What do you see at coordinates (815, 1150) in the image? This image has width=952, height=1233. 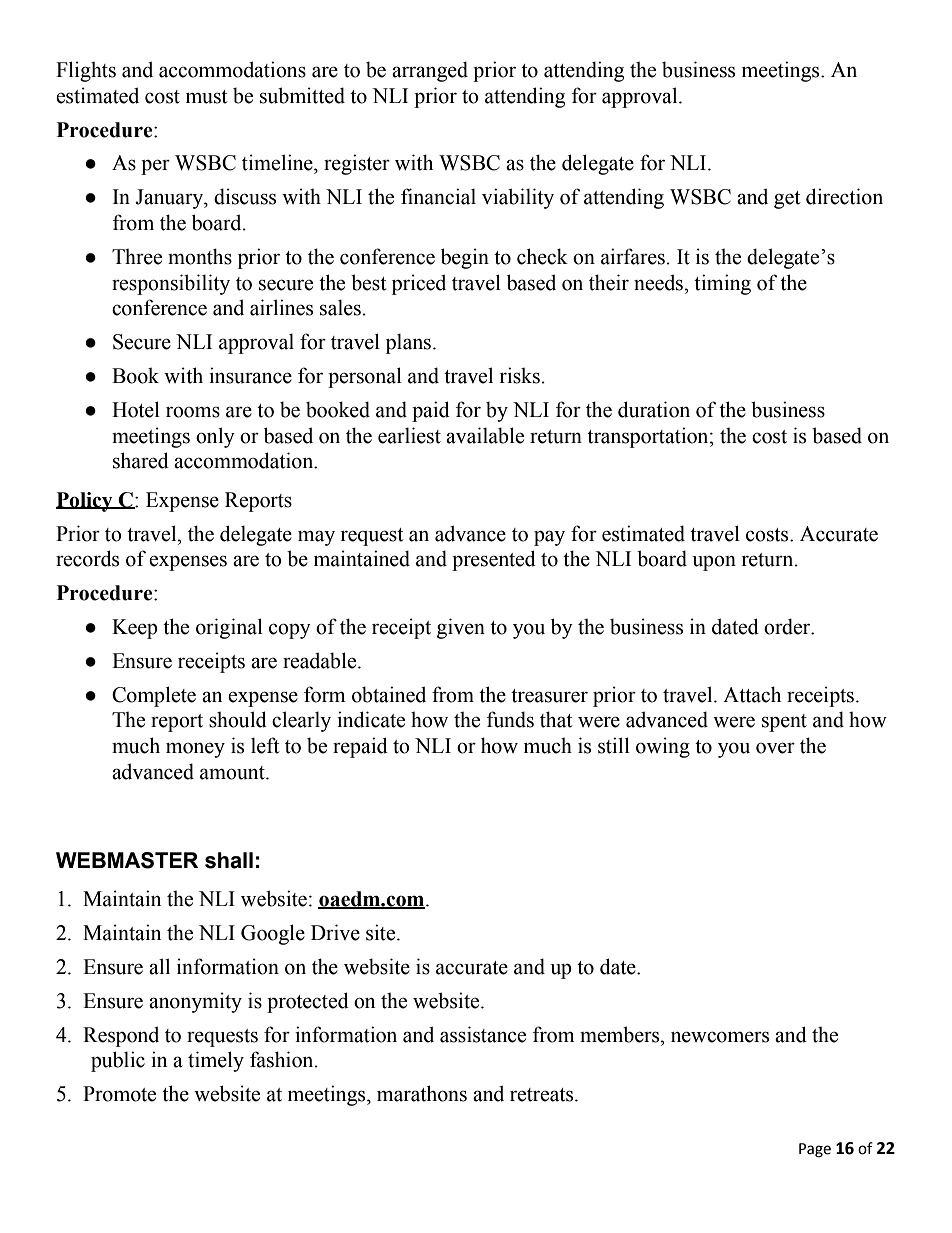 I see `Page` at bounding box center [815, 1150].
